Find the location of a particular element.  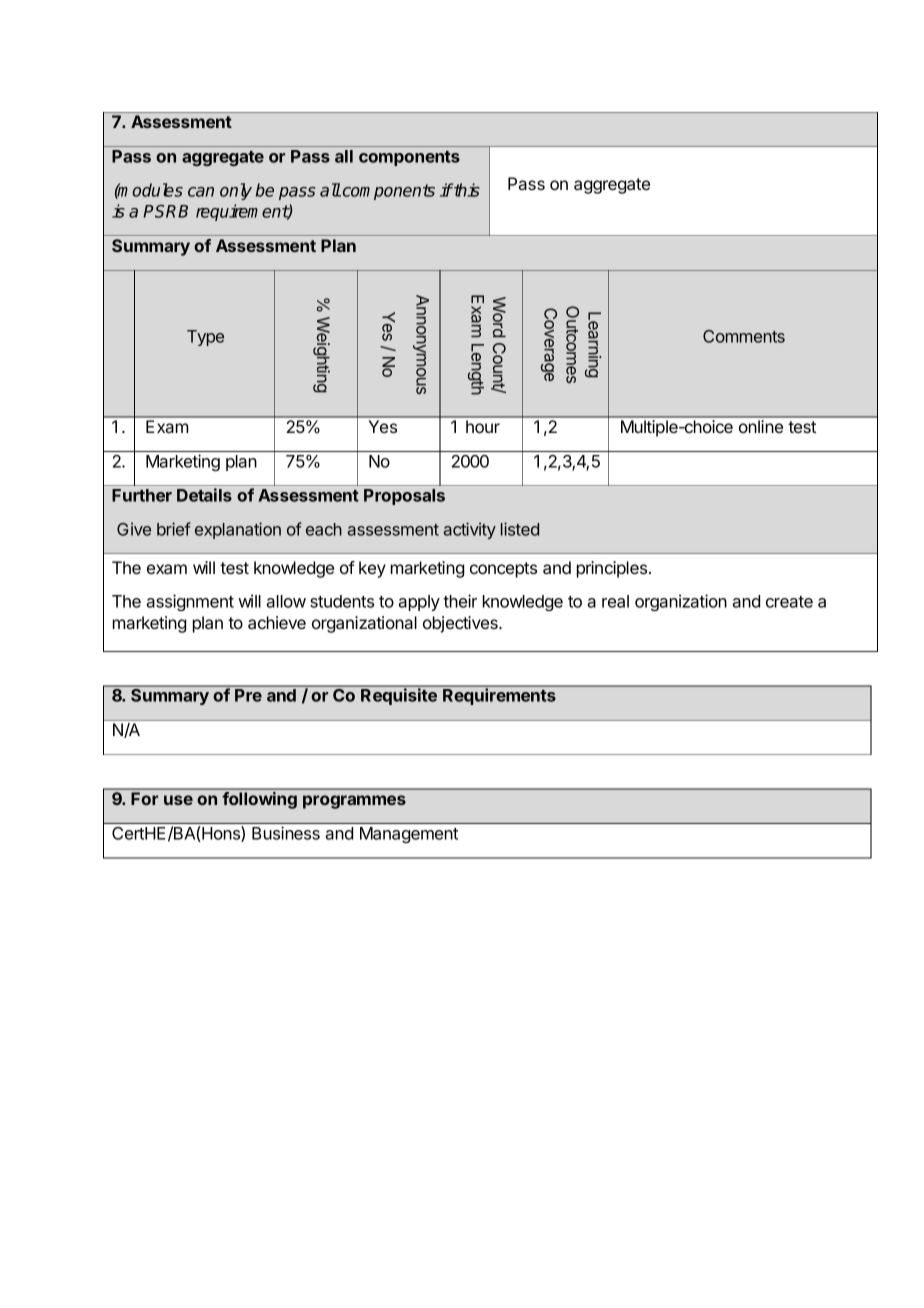

Comments is located at coordinates (744, 336).
